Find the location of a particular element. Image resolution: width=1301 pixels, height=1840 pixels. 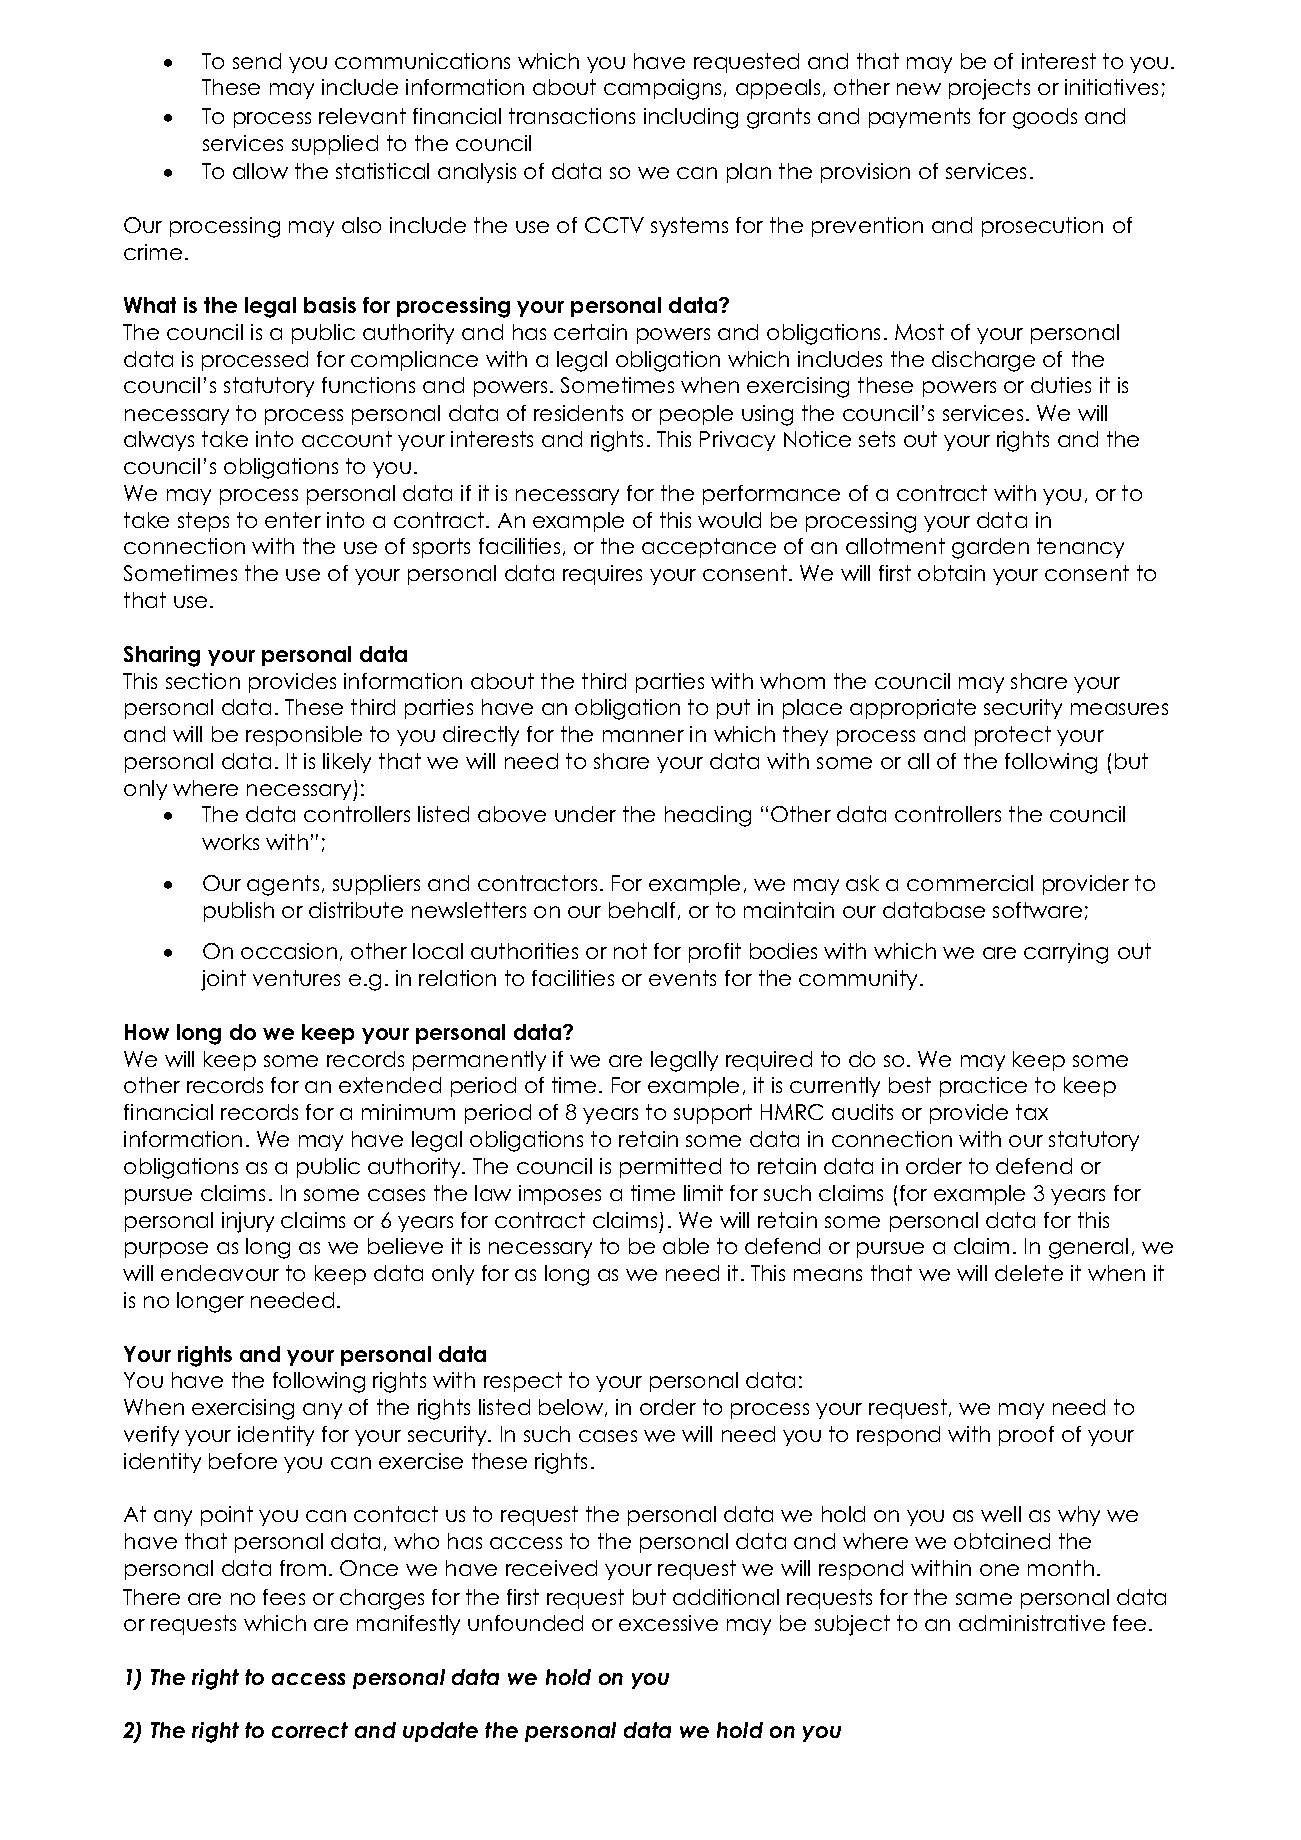

administrative is located at coordinates (1032, 1623).
